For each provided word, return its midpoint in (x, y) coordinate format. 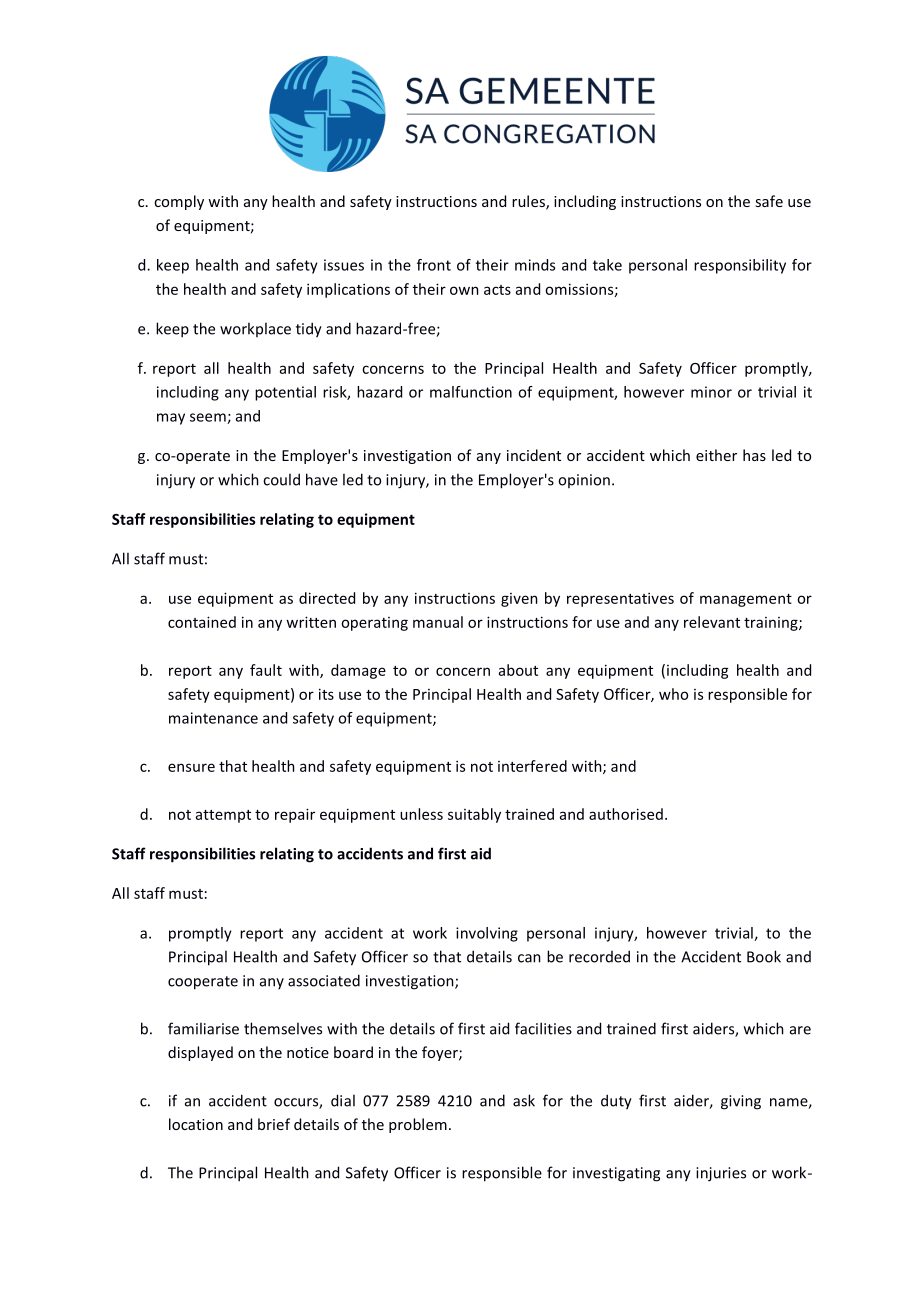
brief (274, 1124)
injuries (721, 1174)
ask (524, 1100)
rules (529, 202)
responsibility (740, 266)
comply (179, 202)
